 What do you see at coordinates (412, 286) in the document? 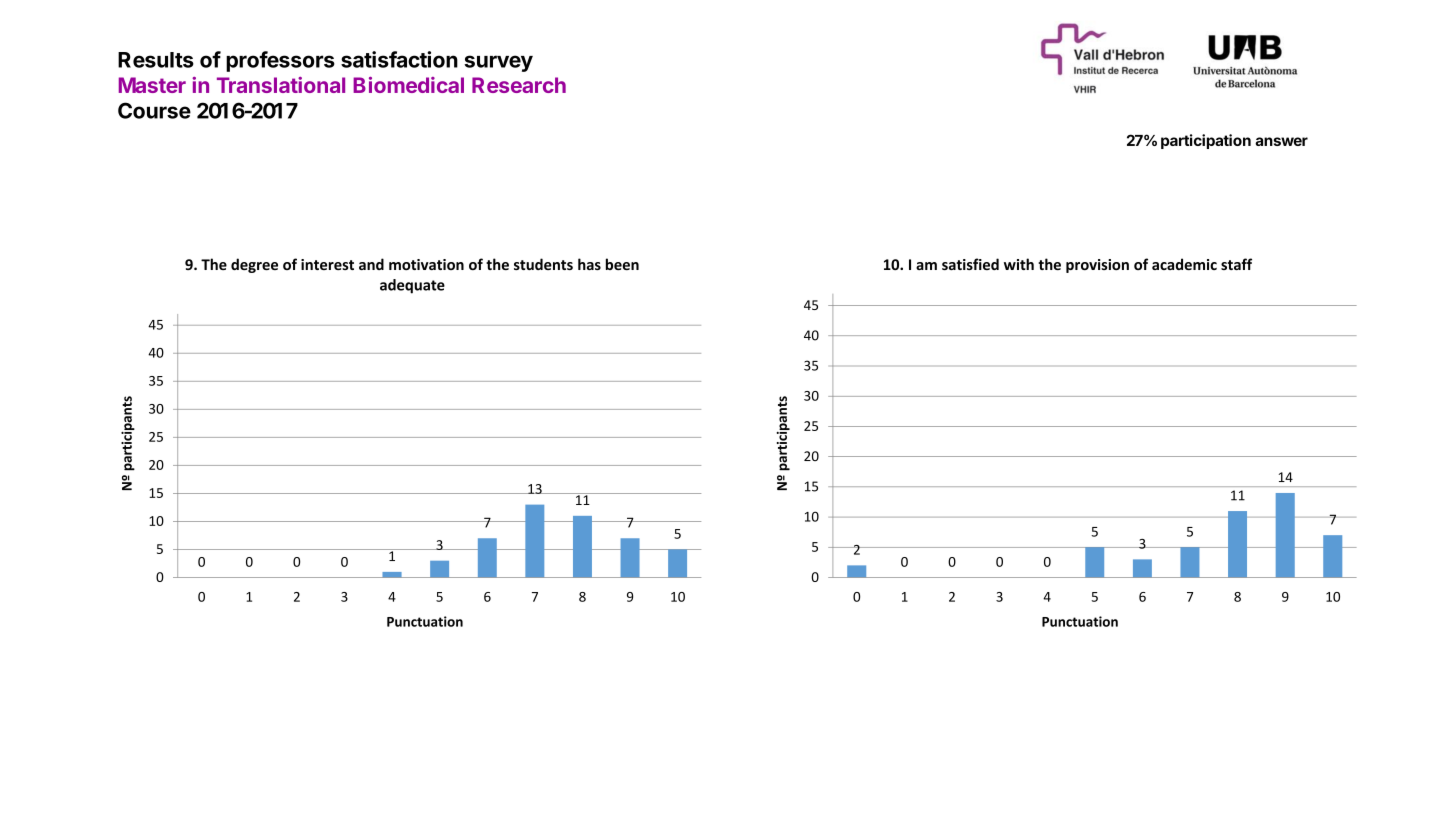
I see `adequate` at bounding box center [412, 286].
